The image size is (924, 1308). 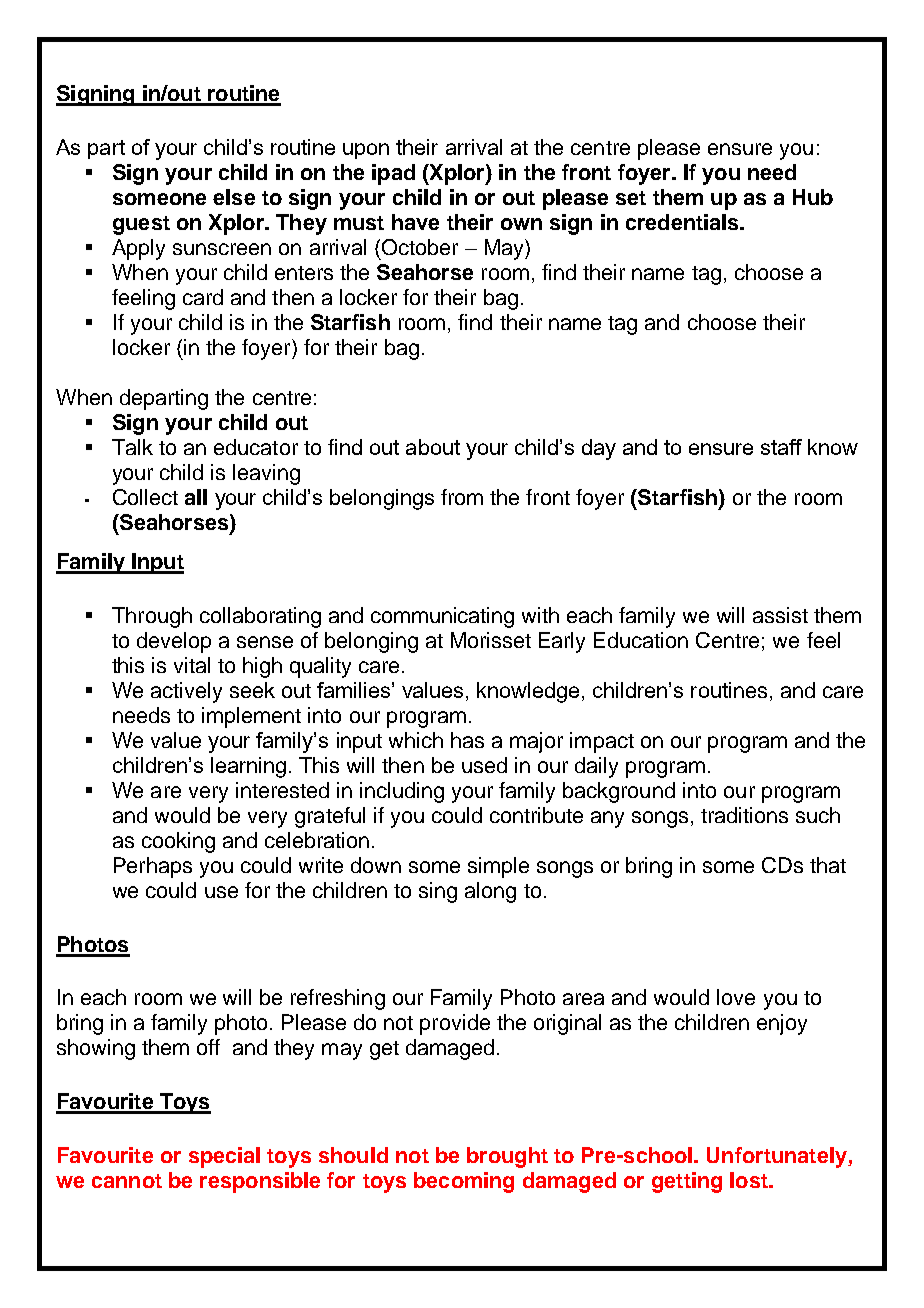 I want to click on else, so click(x=234, y=197).
